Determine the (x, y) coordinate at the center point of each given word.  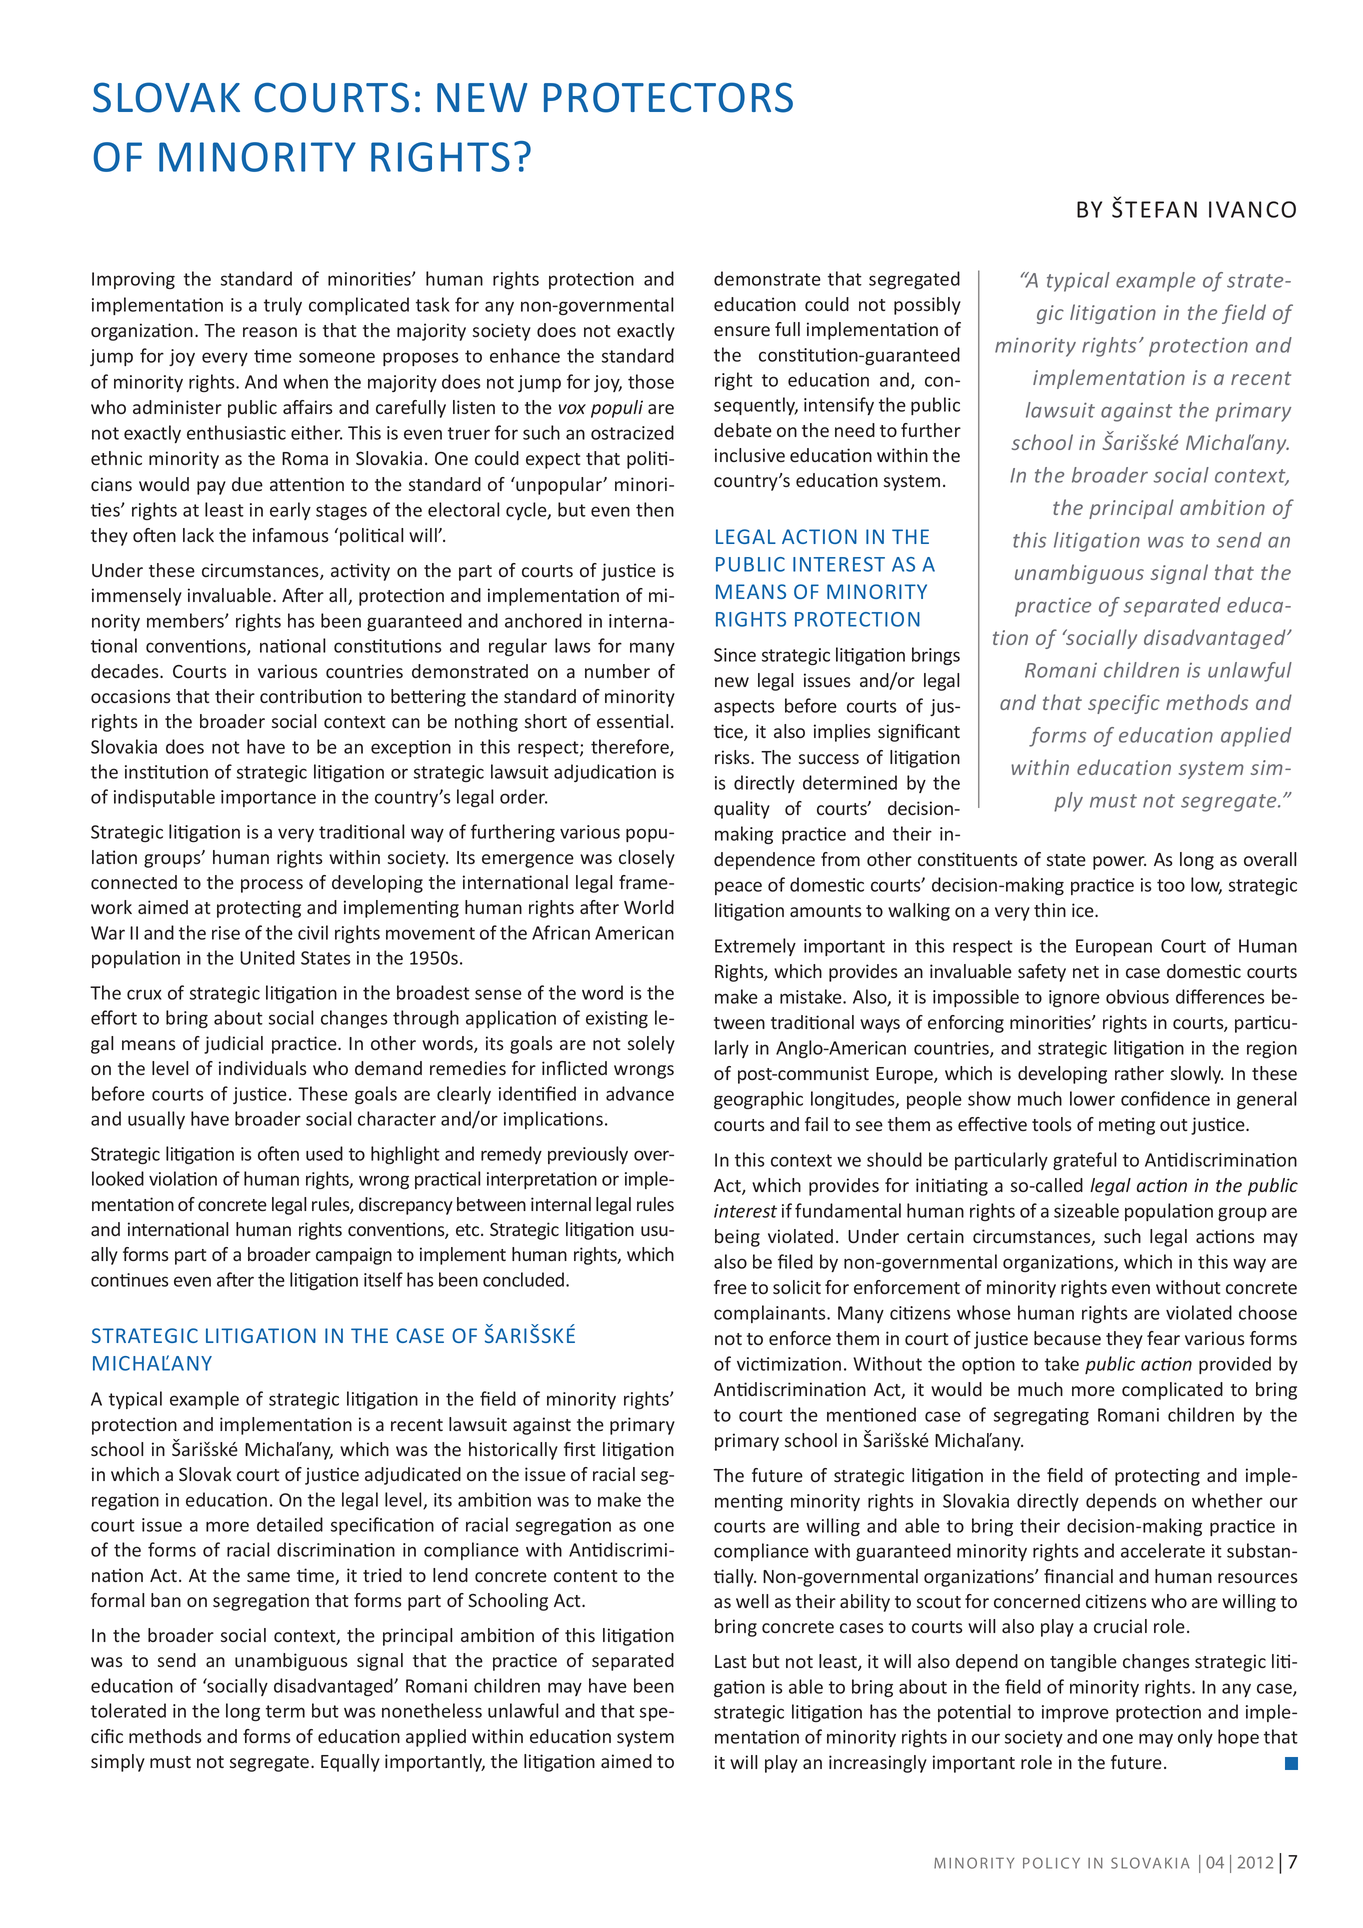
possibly (927, 306)
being (737, 1238)
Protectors (668, 97)
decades (126, 671)
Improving (133, 280)
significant (919, 733)
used (324, 1153)
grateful (1085, 1161)
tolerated (128, 1710)
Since (735, 655)
